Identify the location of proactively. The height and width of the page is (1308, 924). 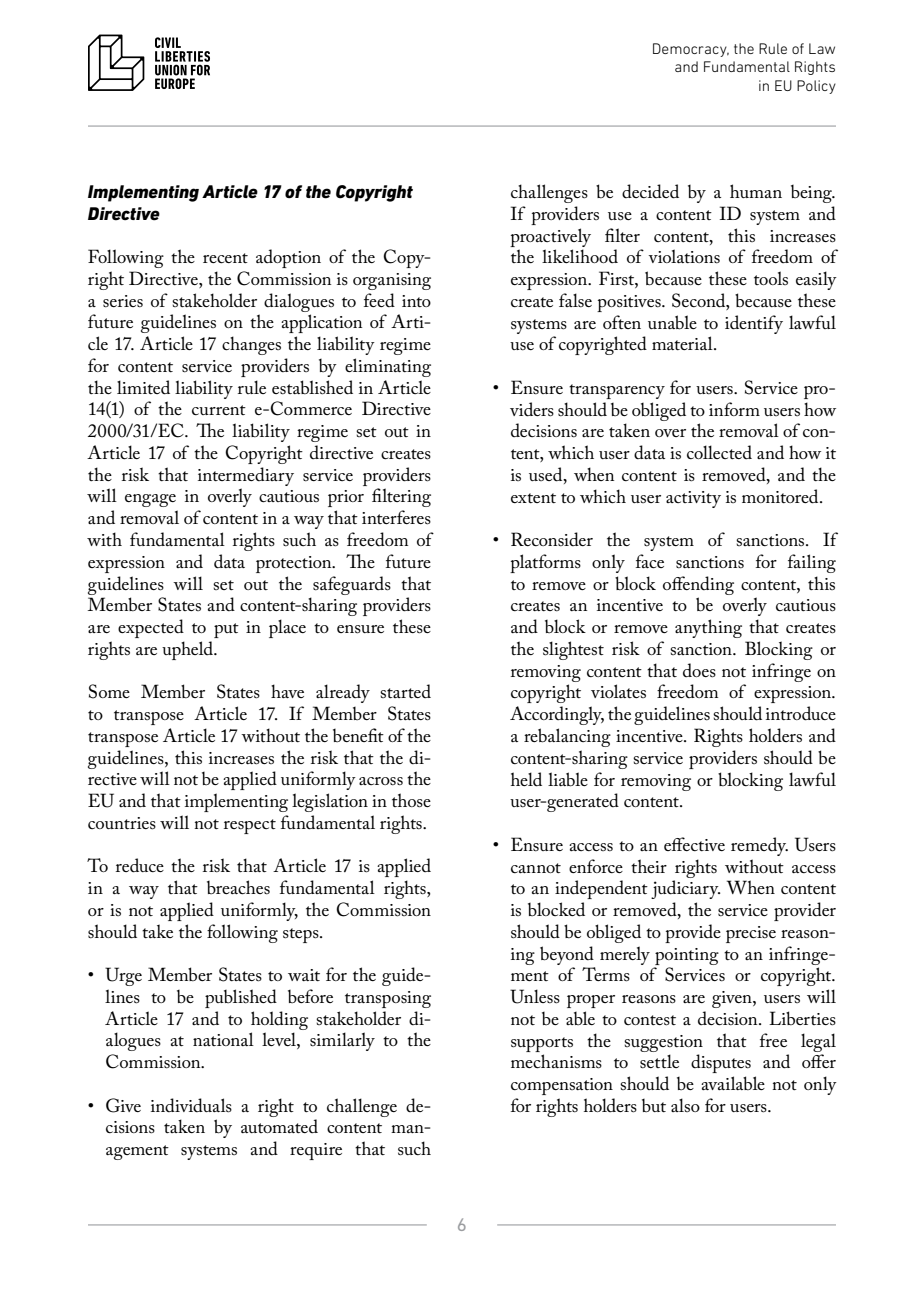
(550, 237).
